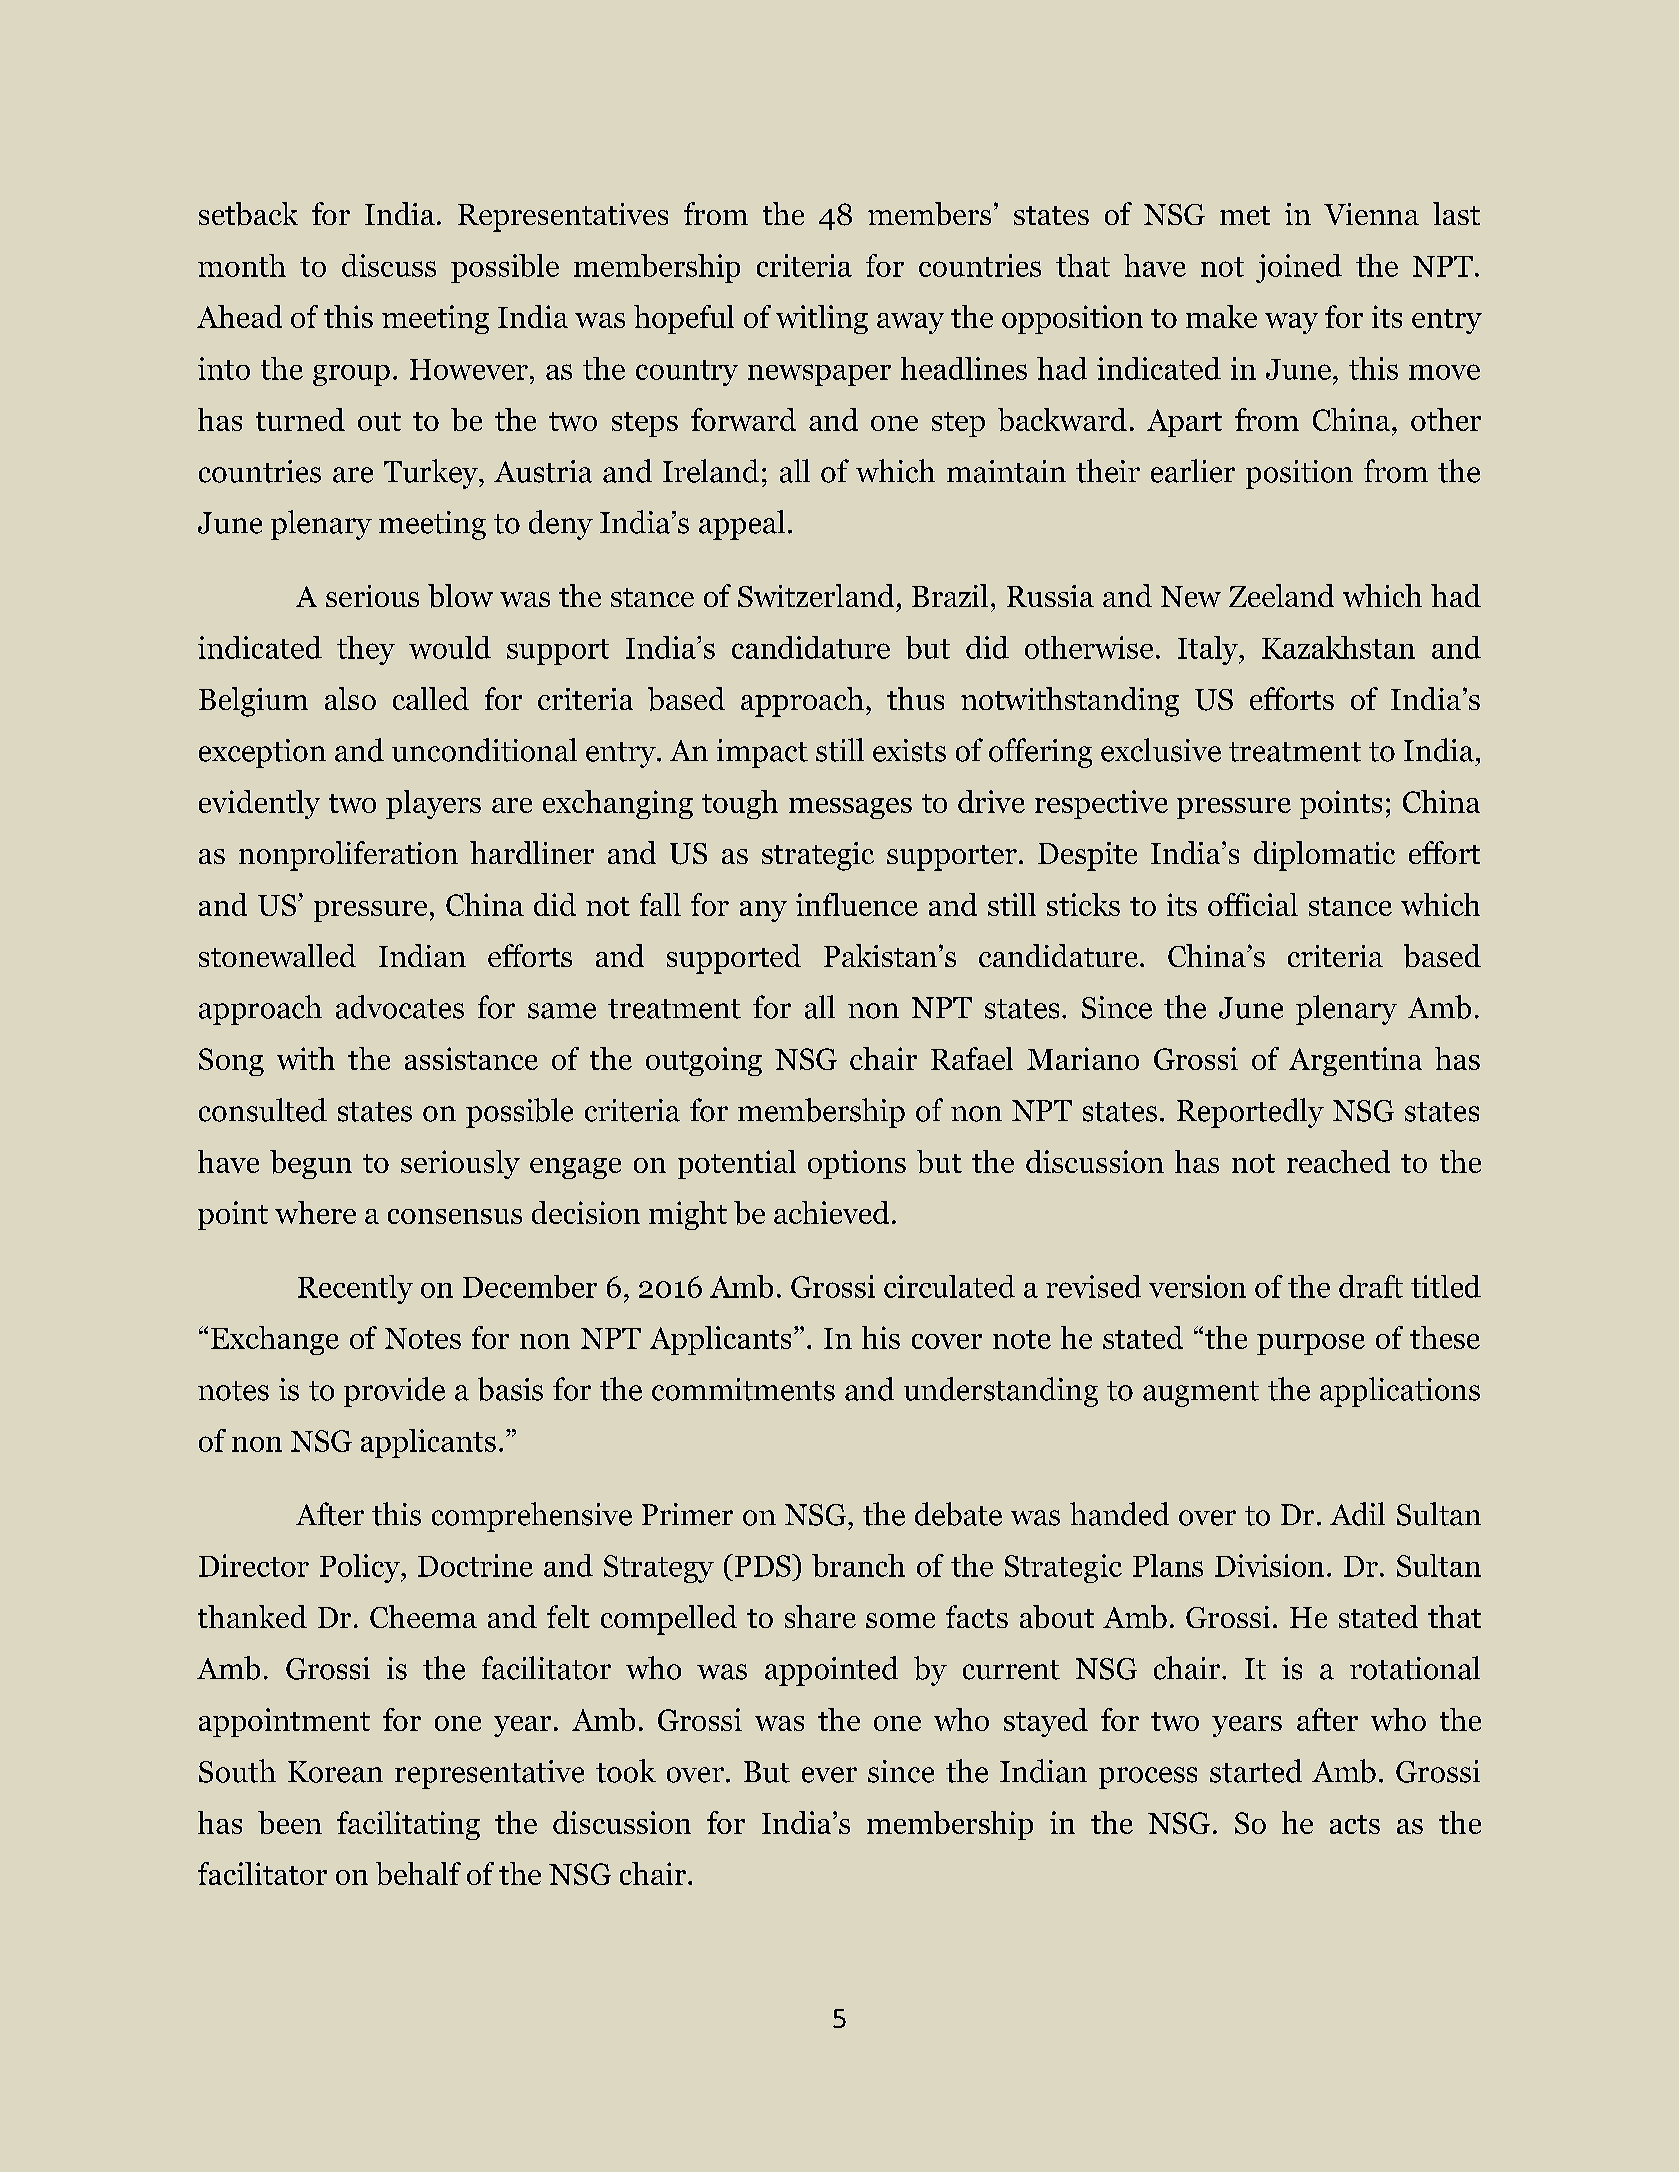 Image resolution: width=1679 pixels, height=2172 pixels. What do you see at coordinates (910, 323) in the screenshot?
I see `away` at bounding box center [910, 323].
